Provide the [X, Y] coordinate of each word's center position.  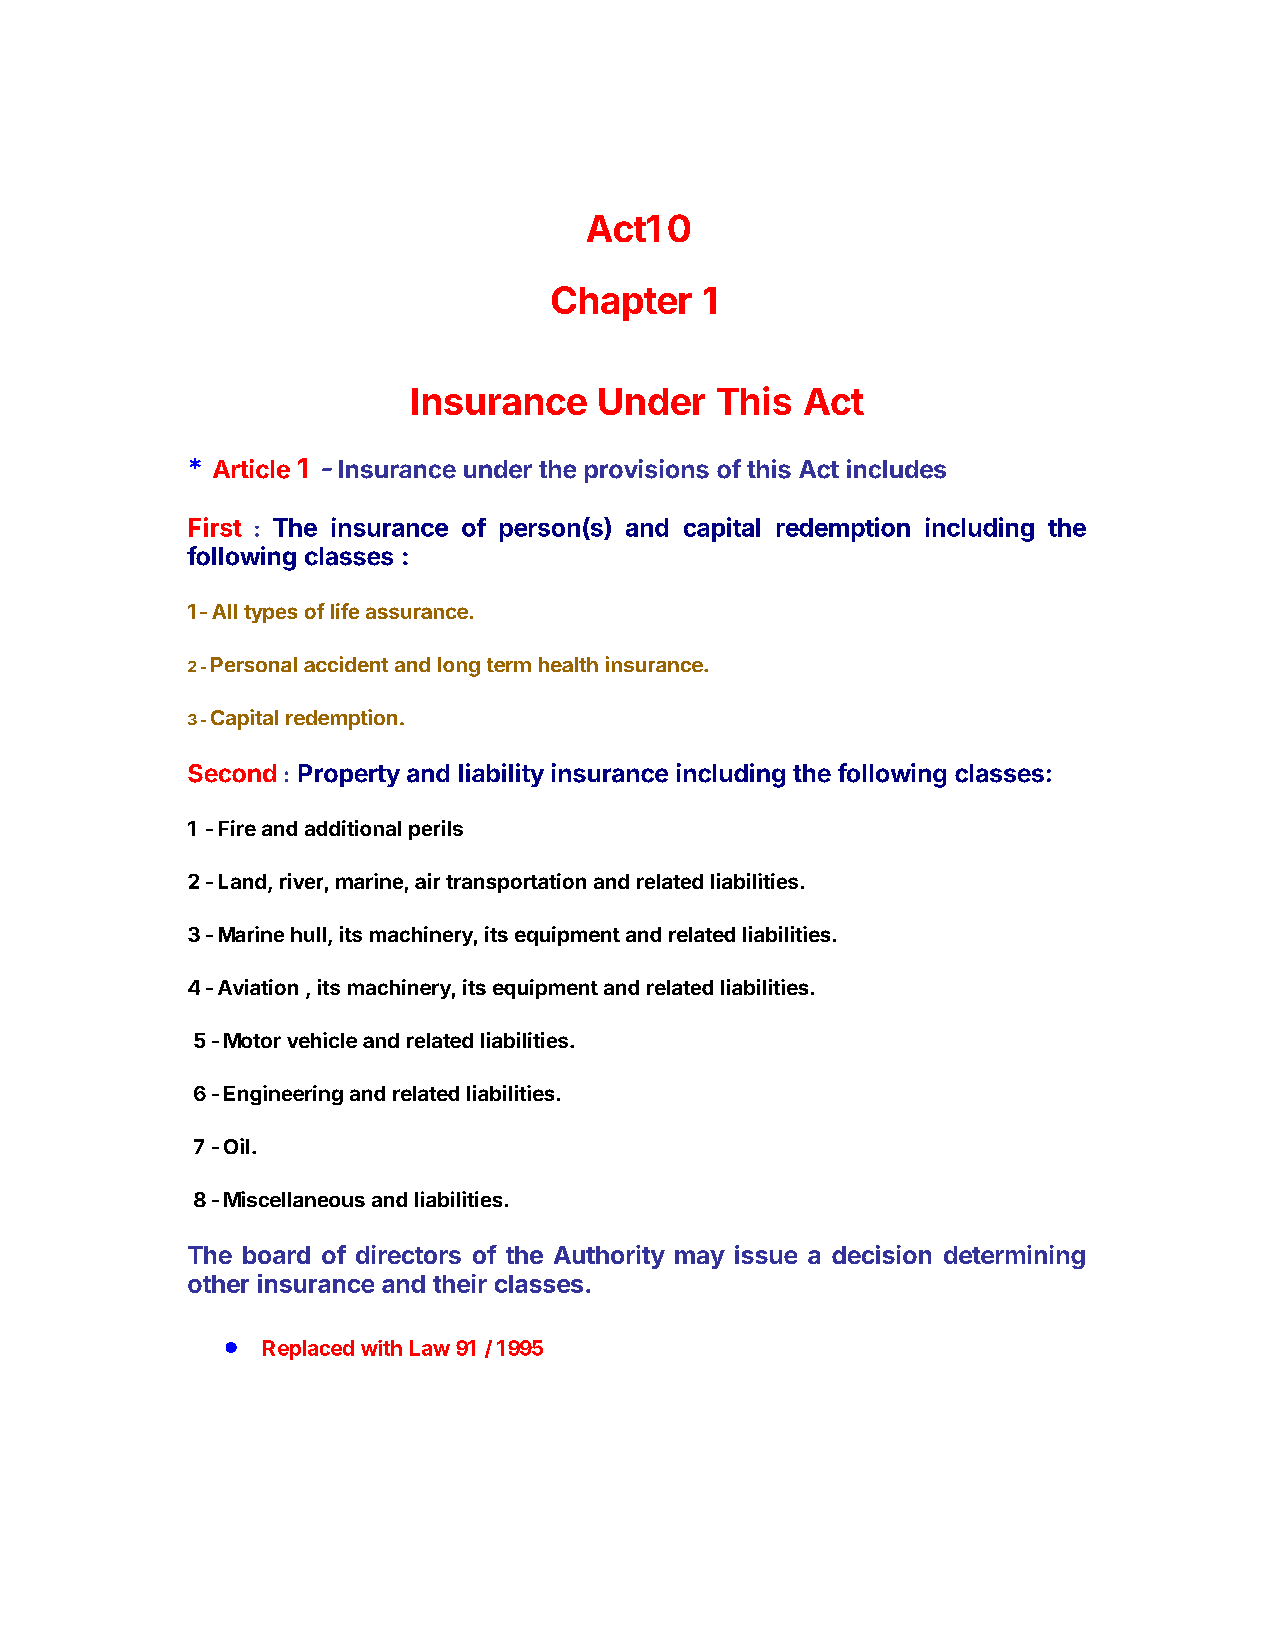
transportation [516, 883]
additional [353, 828]
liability [501, 775]
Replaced [308, 1350]
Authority [609, 1257]
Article [251, 469]
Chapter [622, 303]
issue [766, 1254]
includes [896, 469]
